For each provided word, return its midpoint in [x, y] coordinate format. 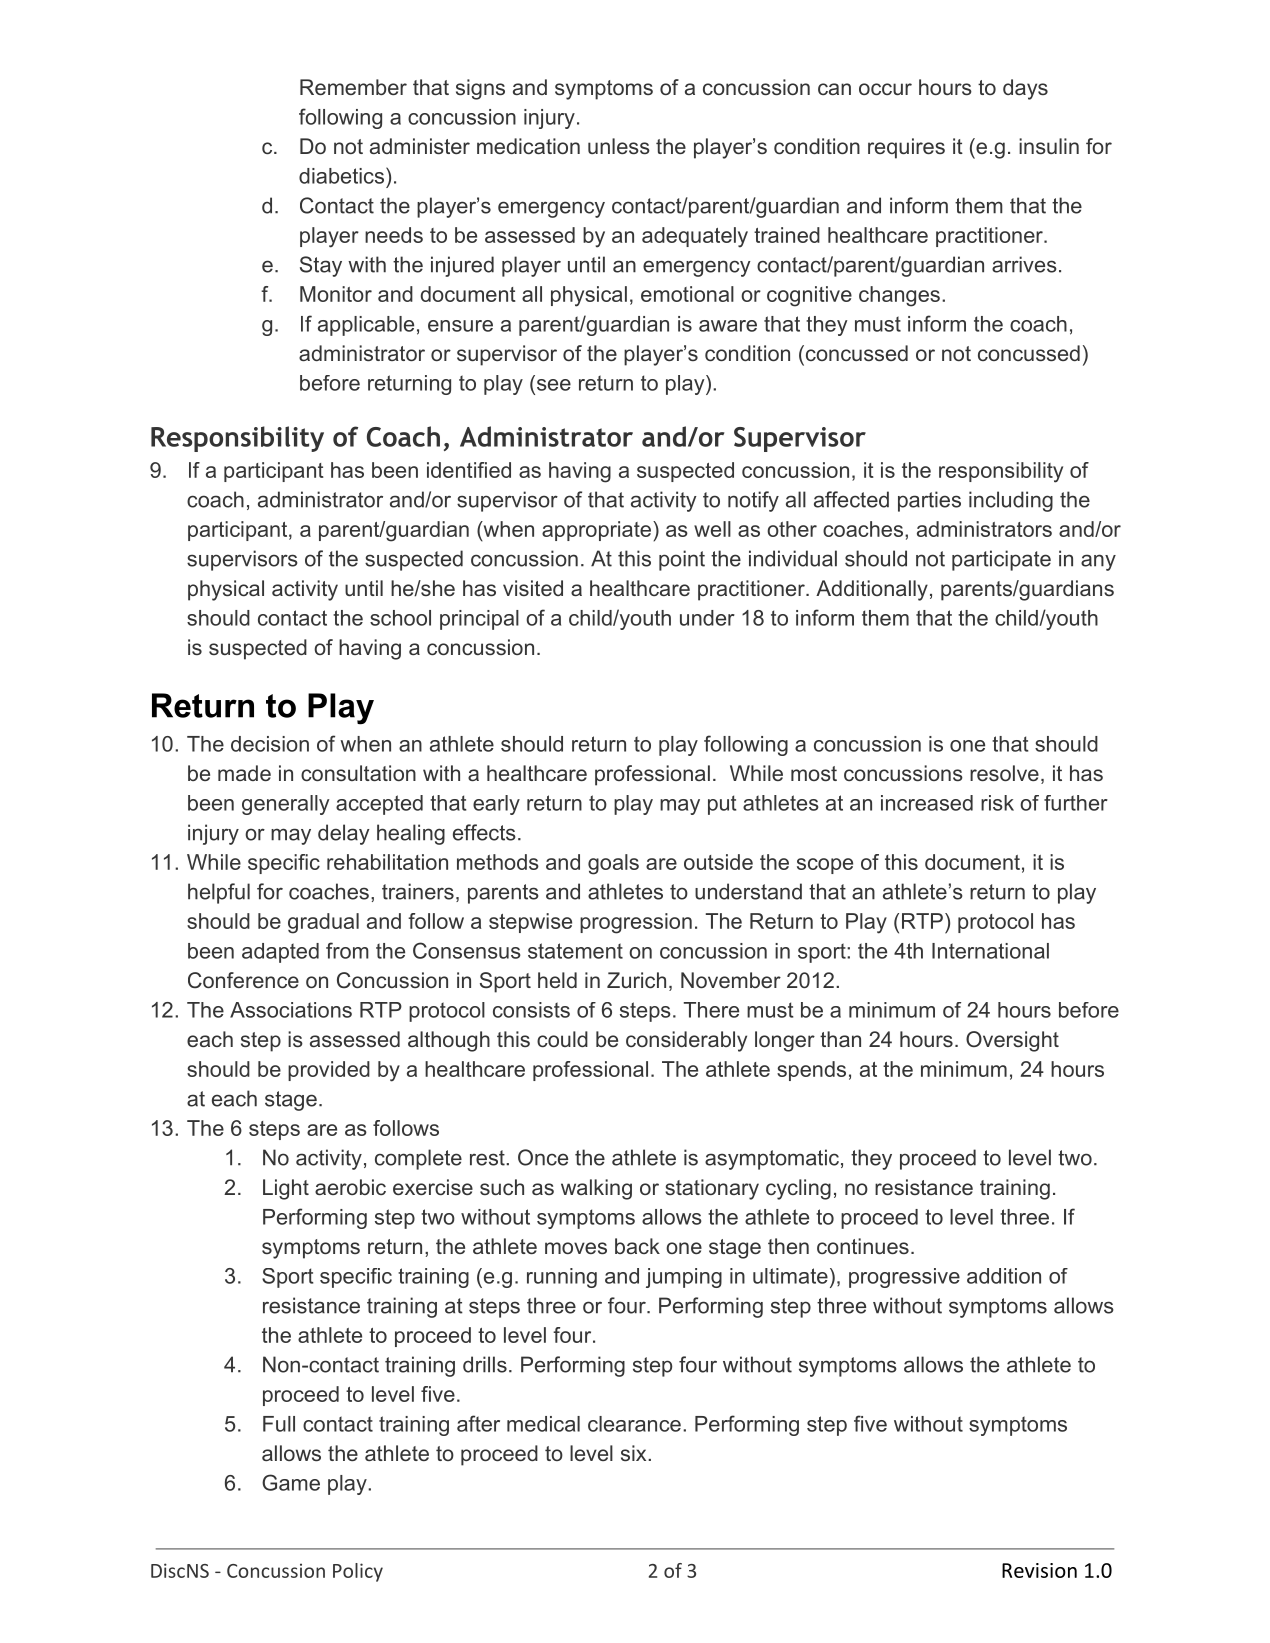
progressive [904, 1278]
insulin [1049, 146]
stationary [712, 1189]
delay [344, 834]
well [712, 529]
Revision [1039, 1570]
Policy [358, 1572]
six [635, 1453]
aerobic [350, 1187]
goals [613, 864]
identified [469, 470]
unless [619, 146]
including [1011, 501]
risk [997, 803]
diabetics [341, 176]
